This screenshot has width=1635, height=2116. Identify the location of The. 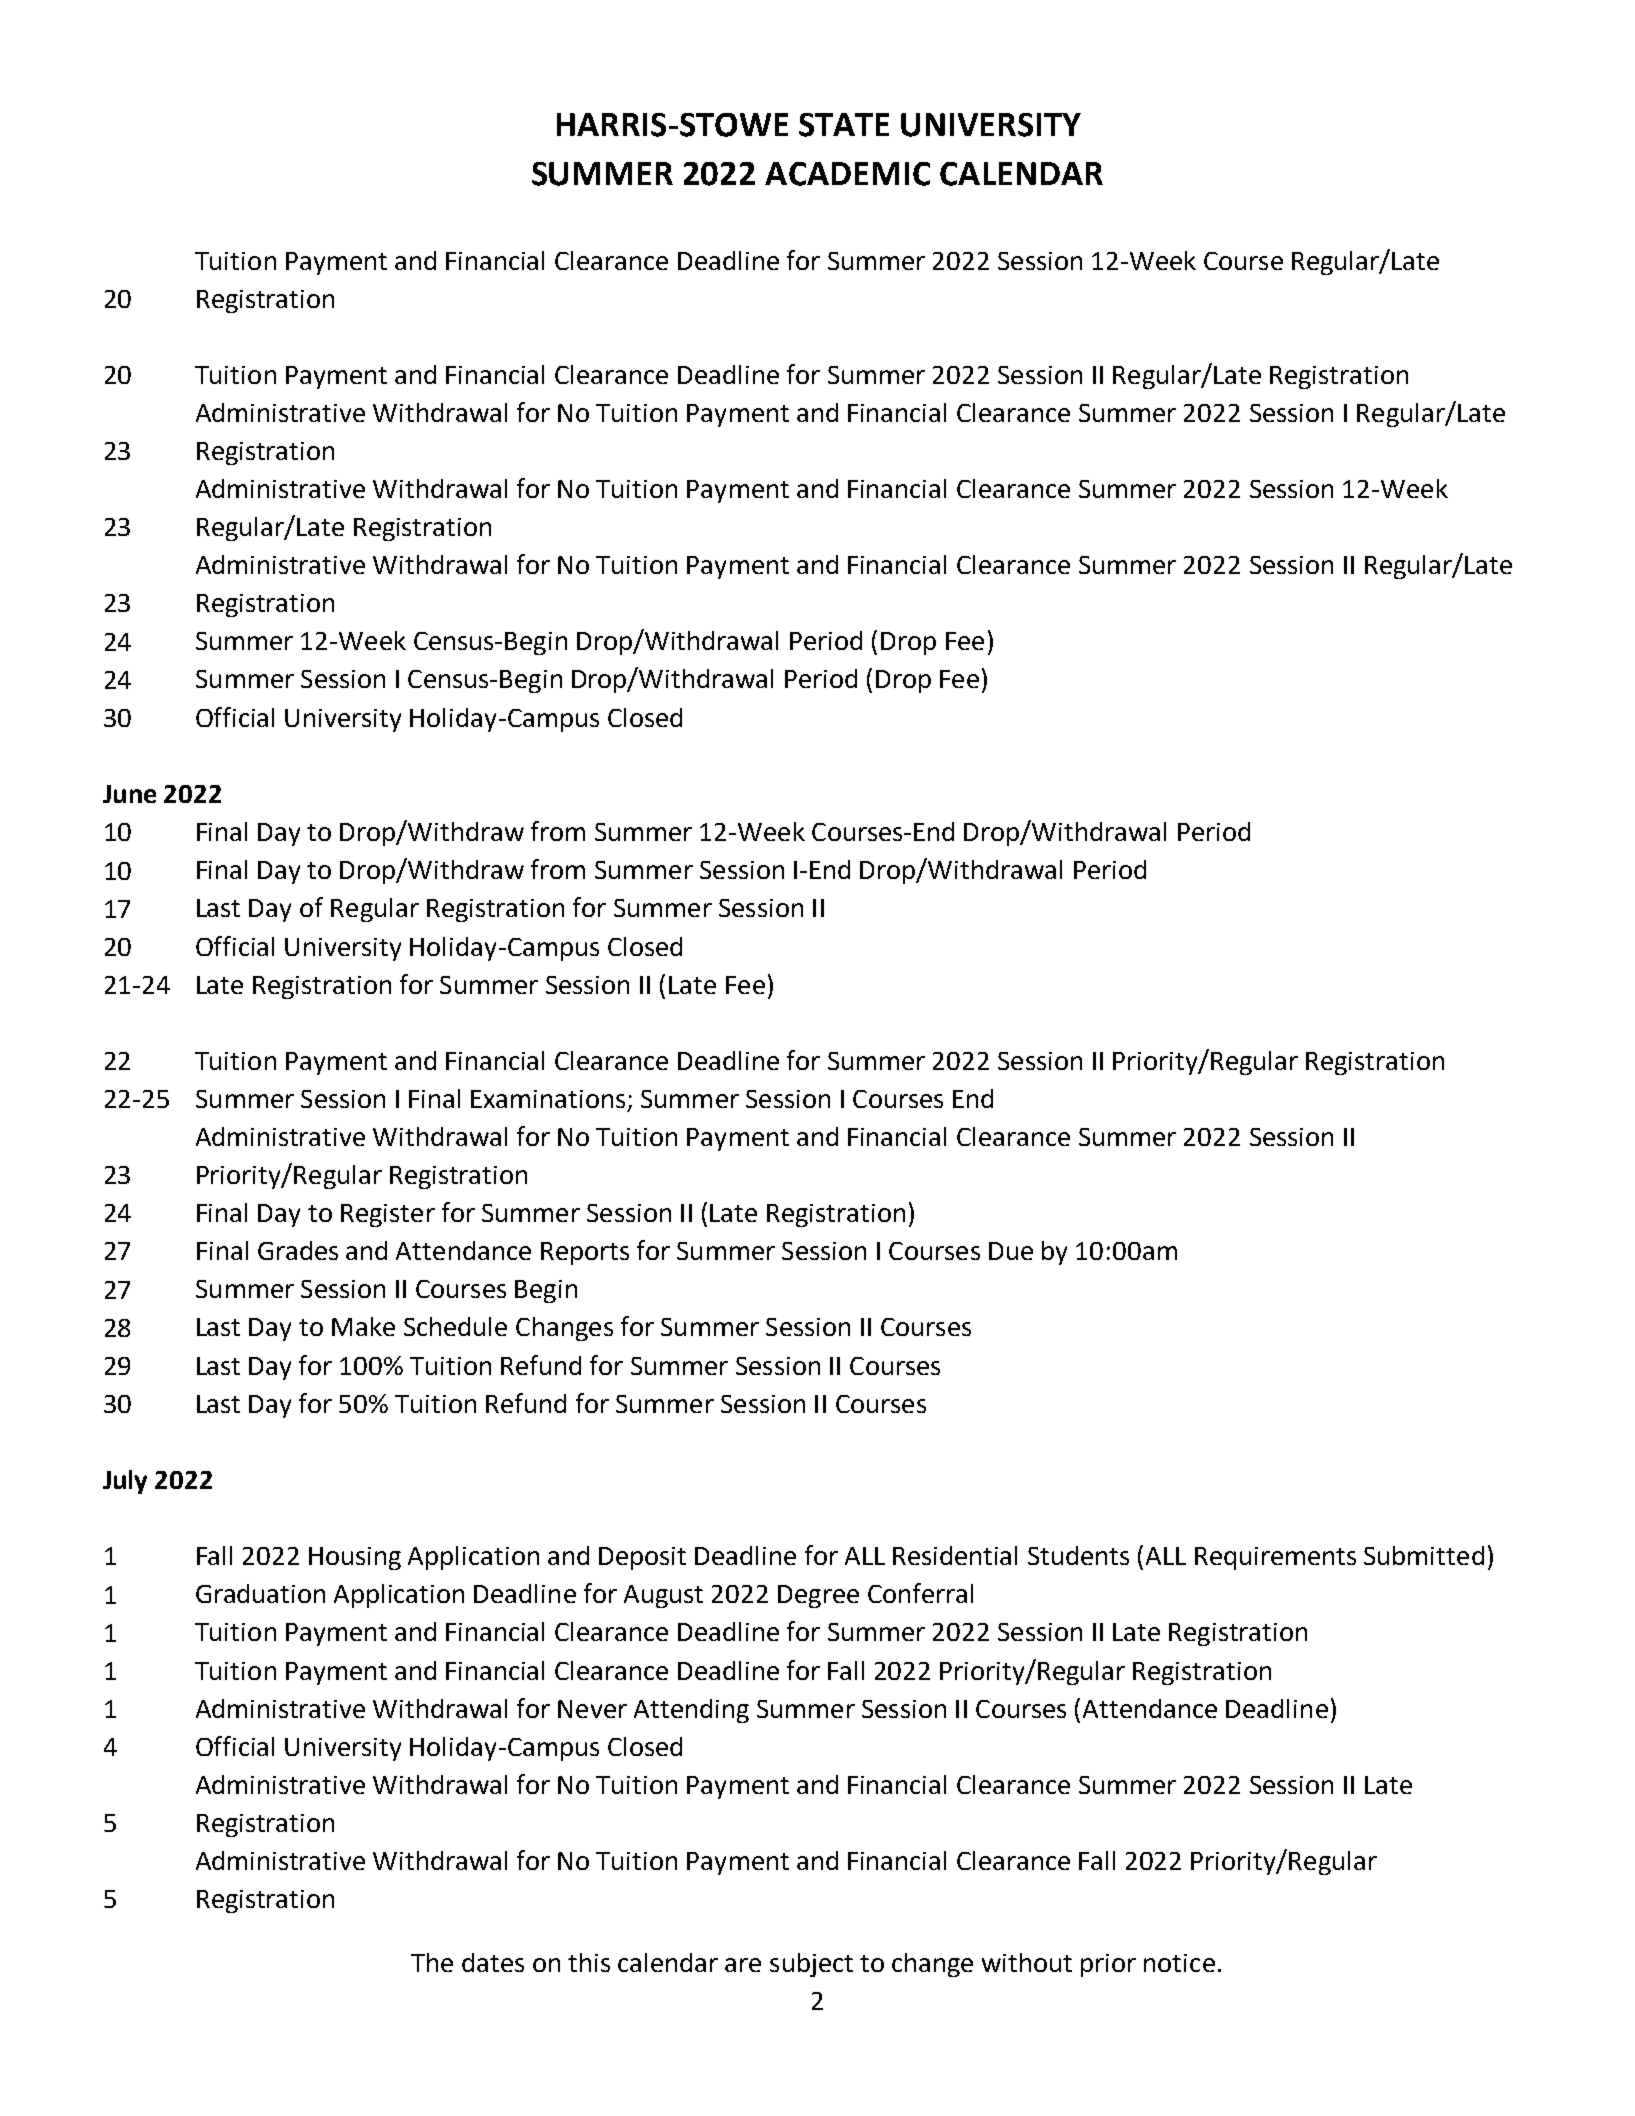
(432, 1962).
